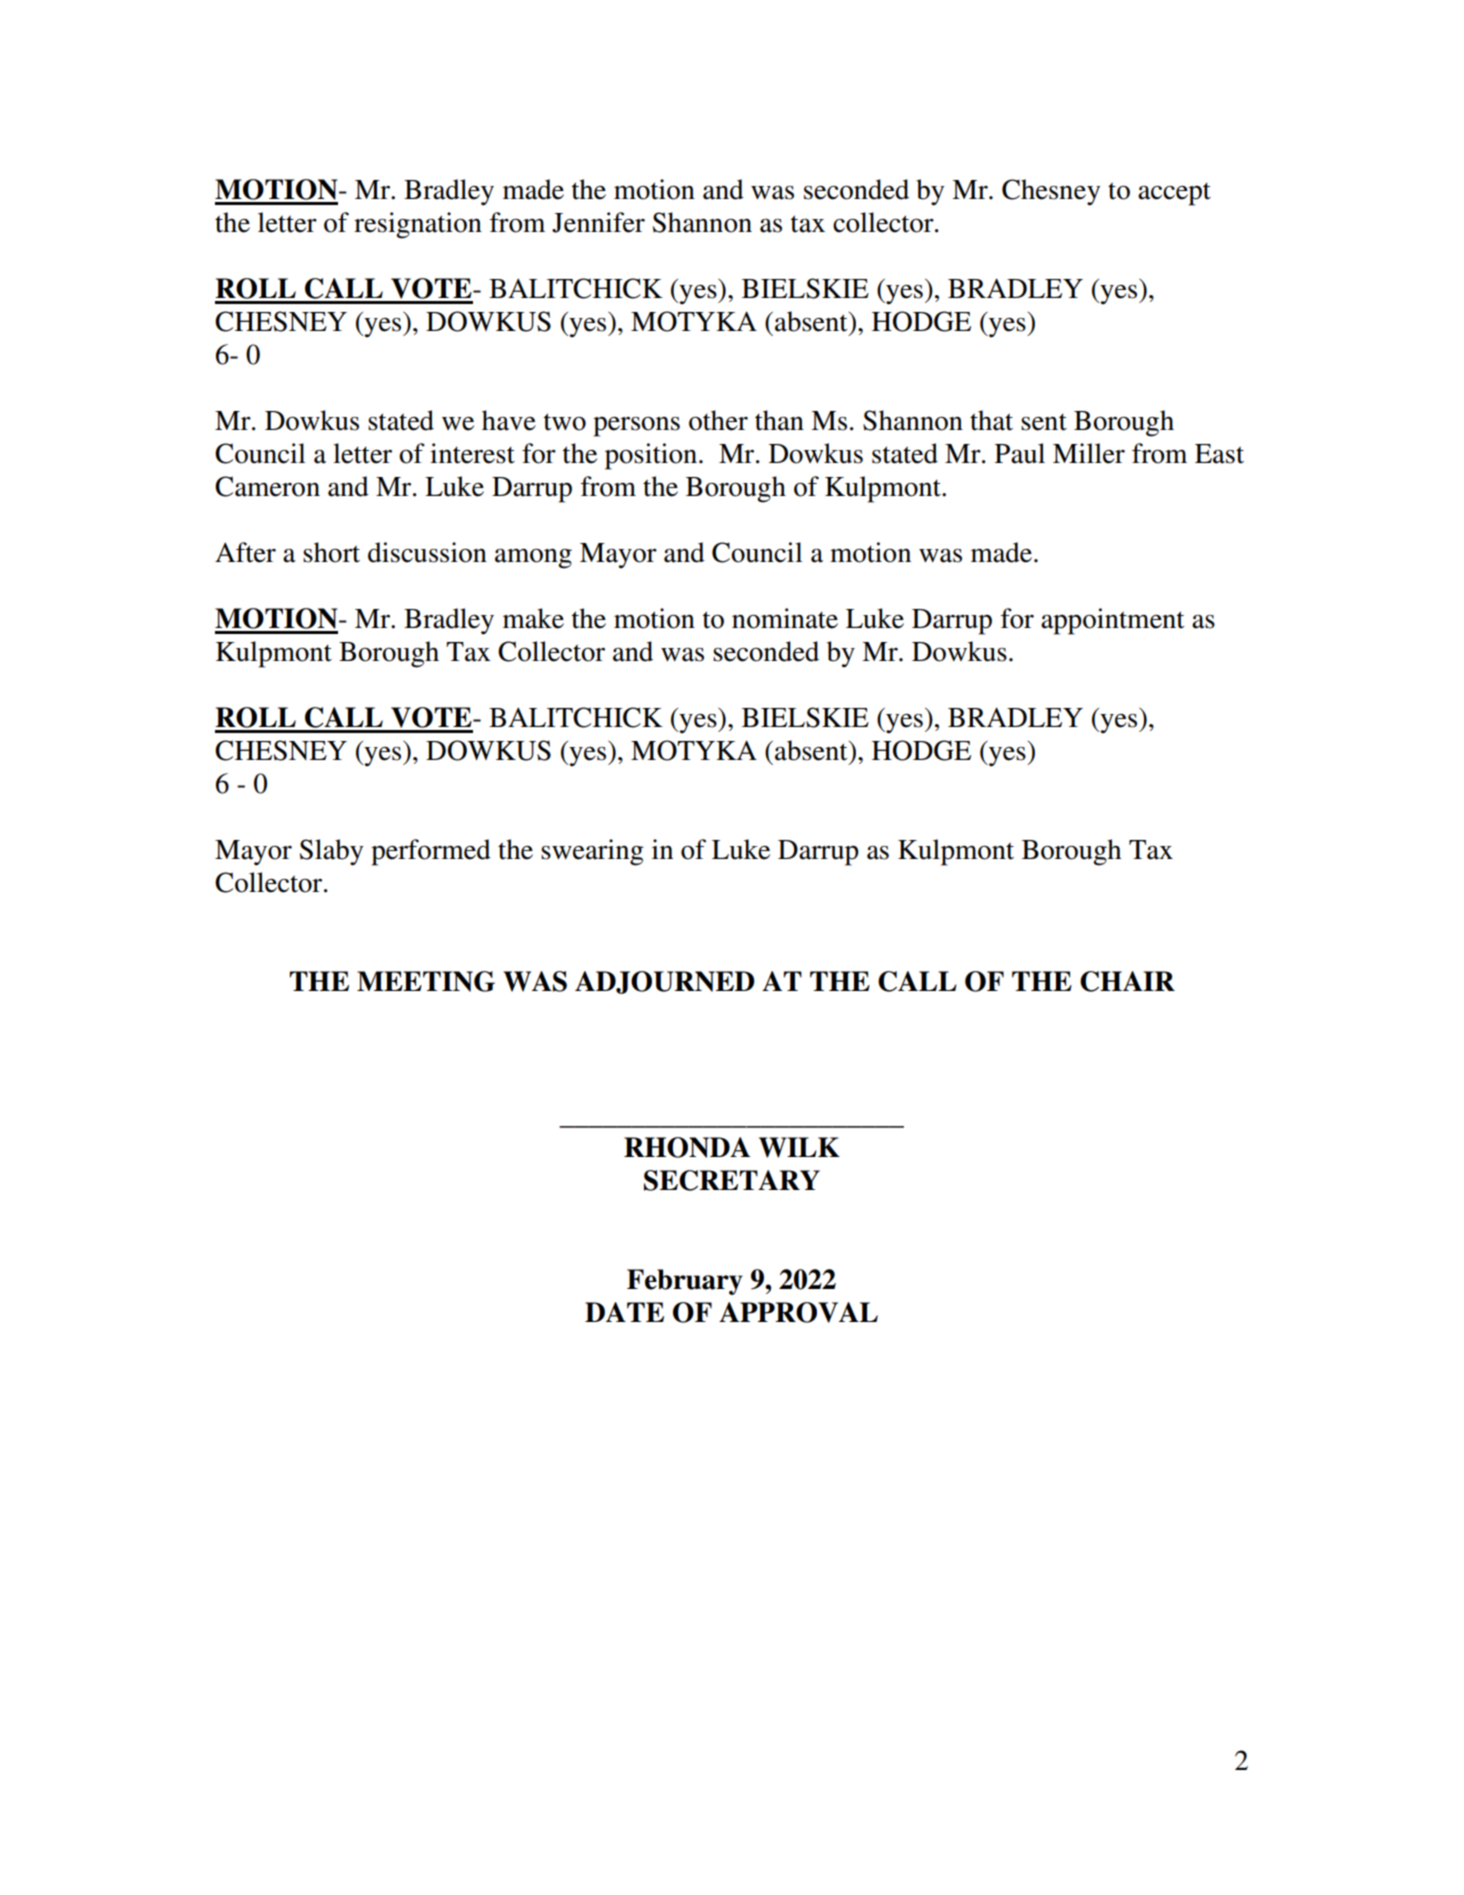  Describe the element at coordinates (418, 225) in the image. I see `resignation` at that location.
